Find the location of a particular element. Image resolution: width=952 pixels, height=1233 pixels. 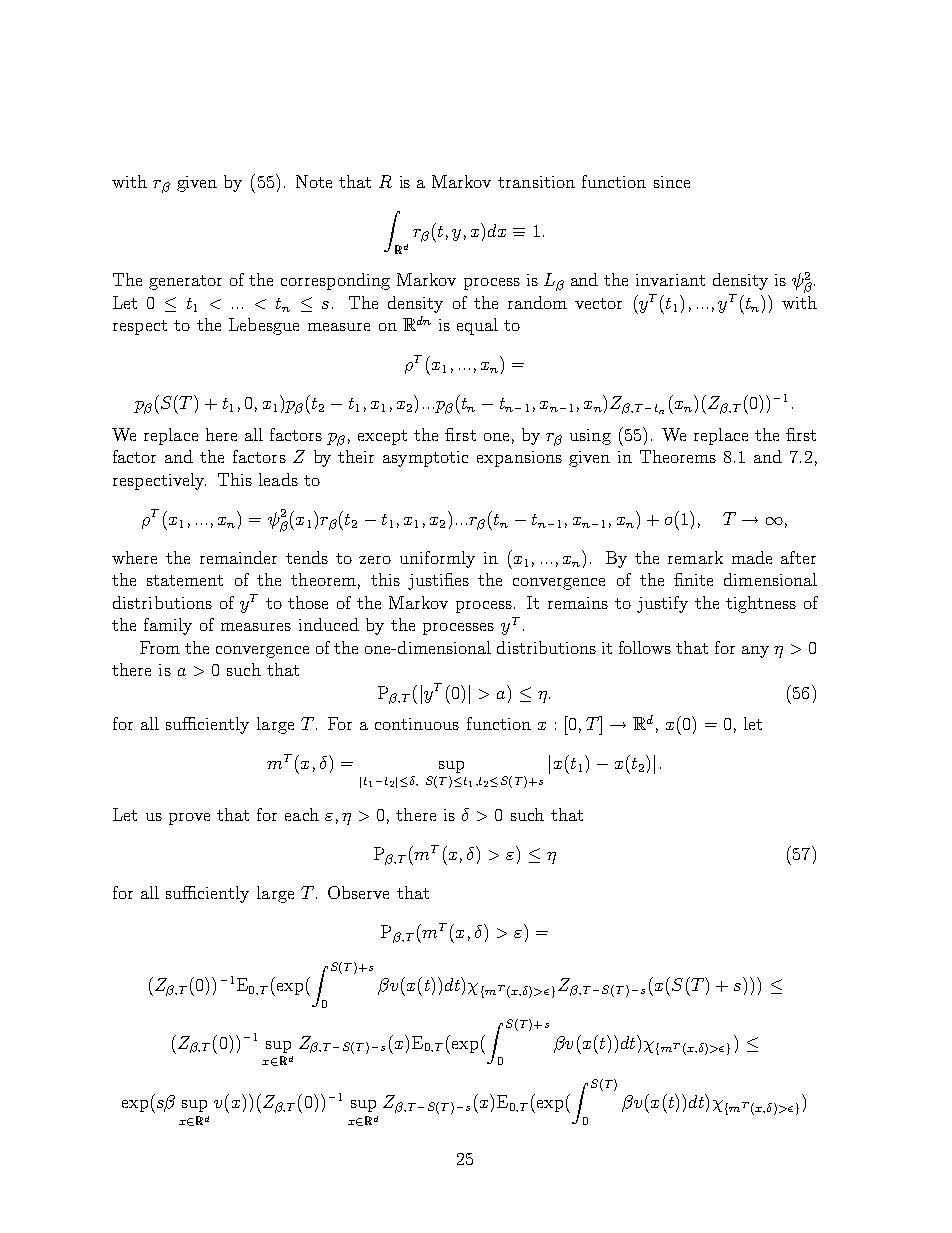

transition is located at coordinates (536, 182).
